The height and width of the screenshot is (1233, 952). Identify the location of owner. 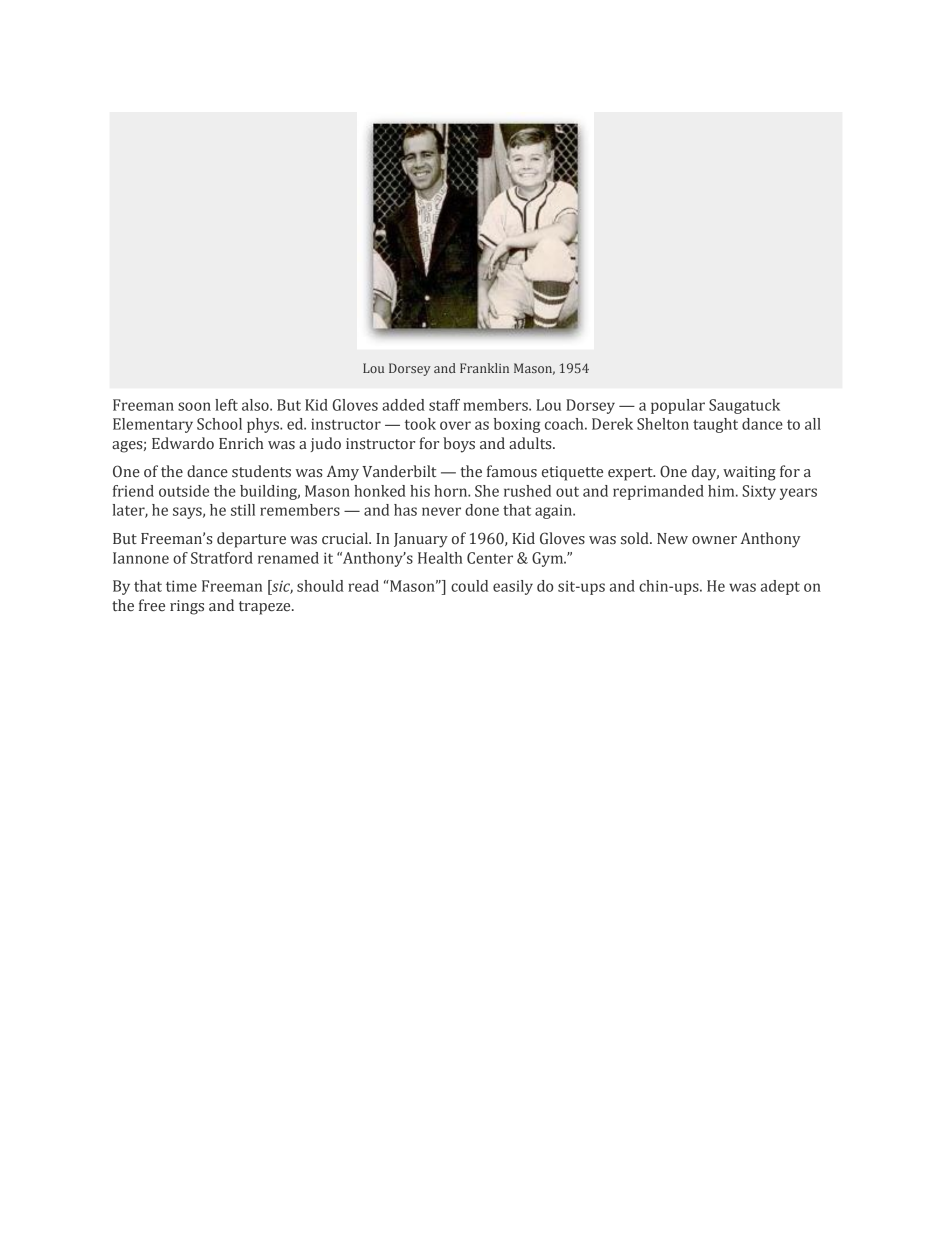
(714, 540).
